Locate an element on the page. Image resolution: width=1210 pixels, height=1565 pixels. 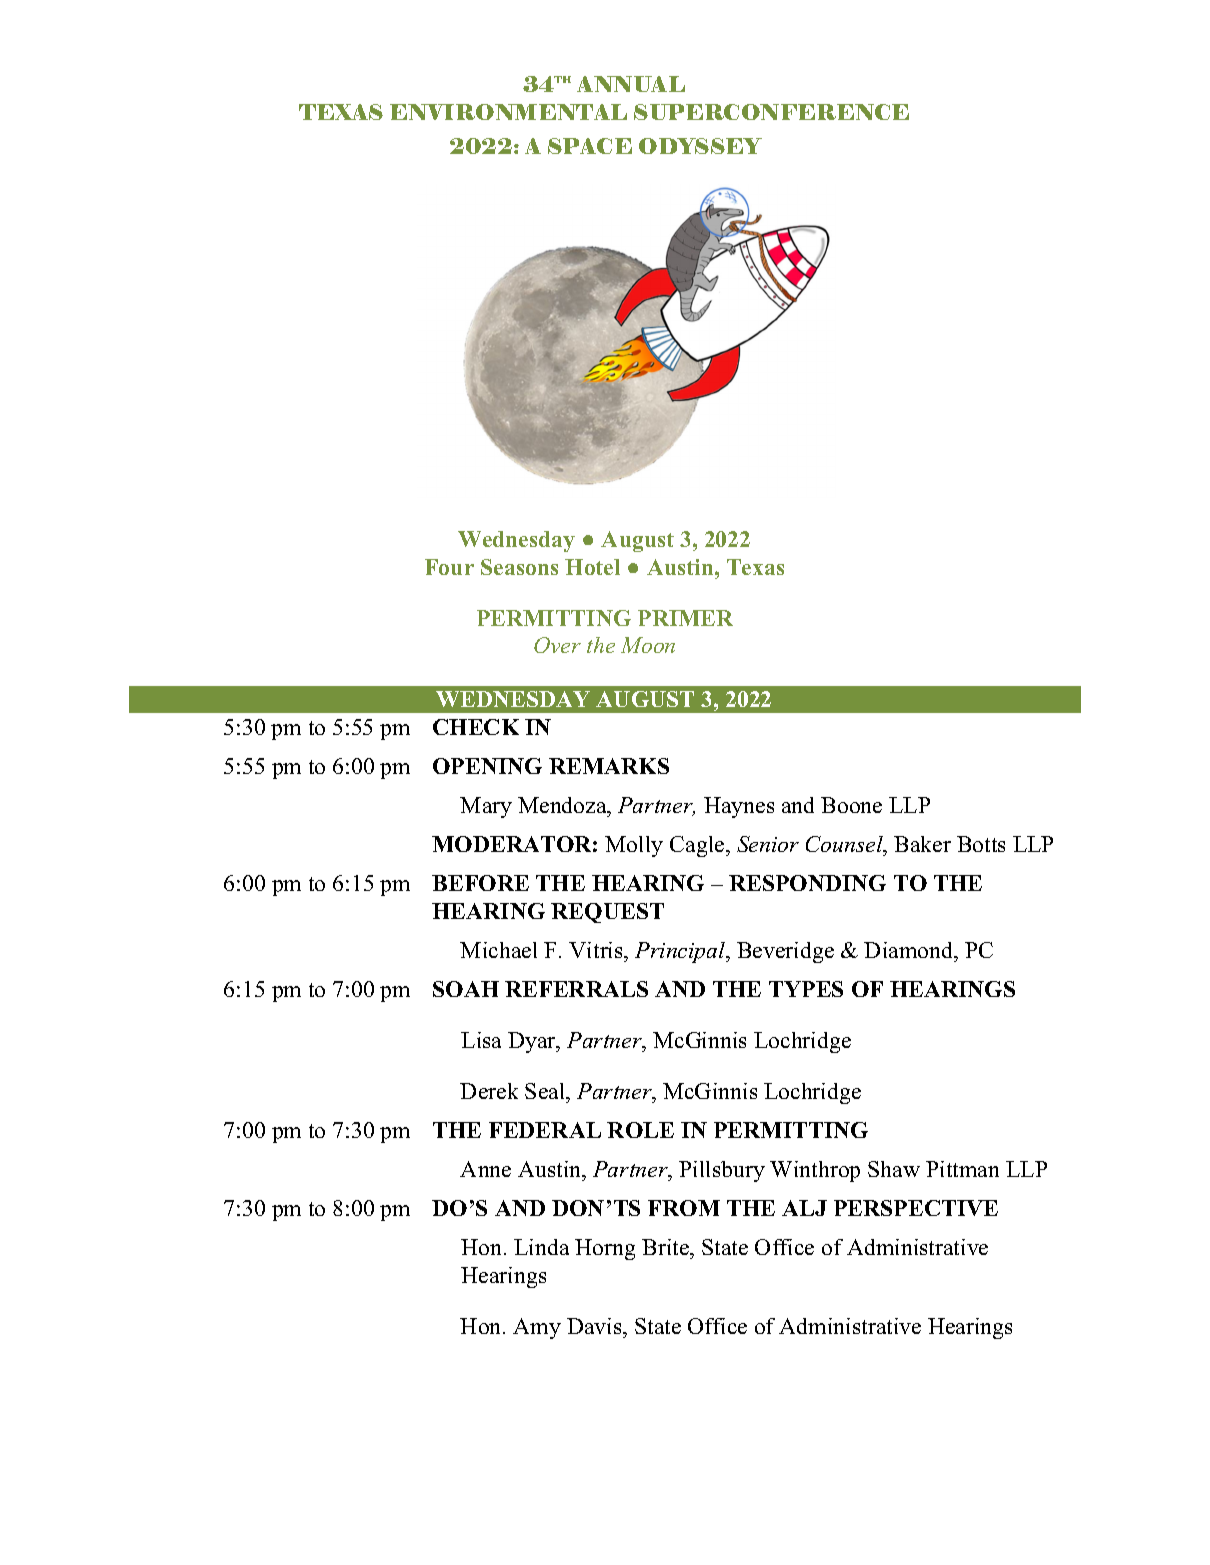
Boone is located at coordinates (851, 805).
